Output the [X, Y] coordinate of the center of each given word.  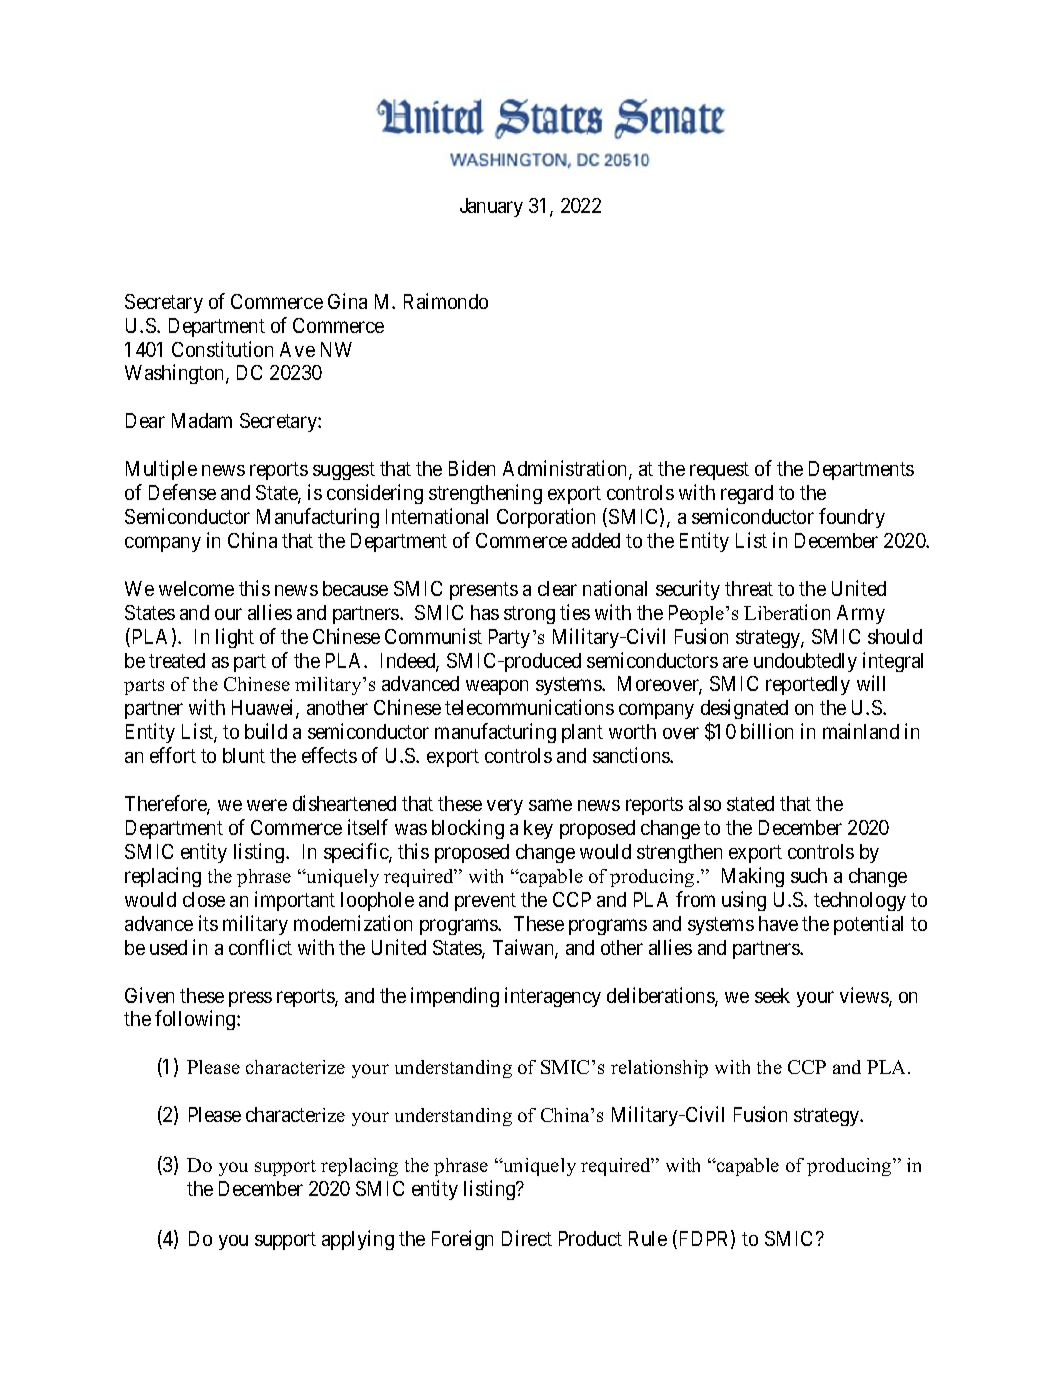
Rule [648, 1238]
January [491, 207]
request [719, 471]
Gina [347, 301]
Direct [527, 1238]
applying [358, 1240]
